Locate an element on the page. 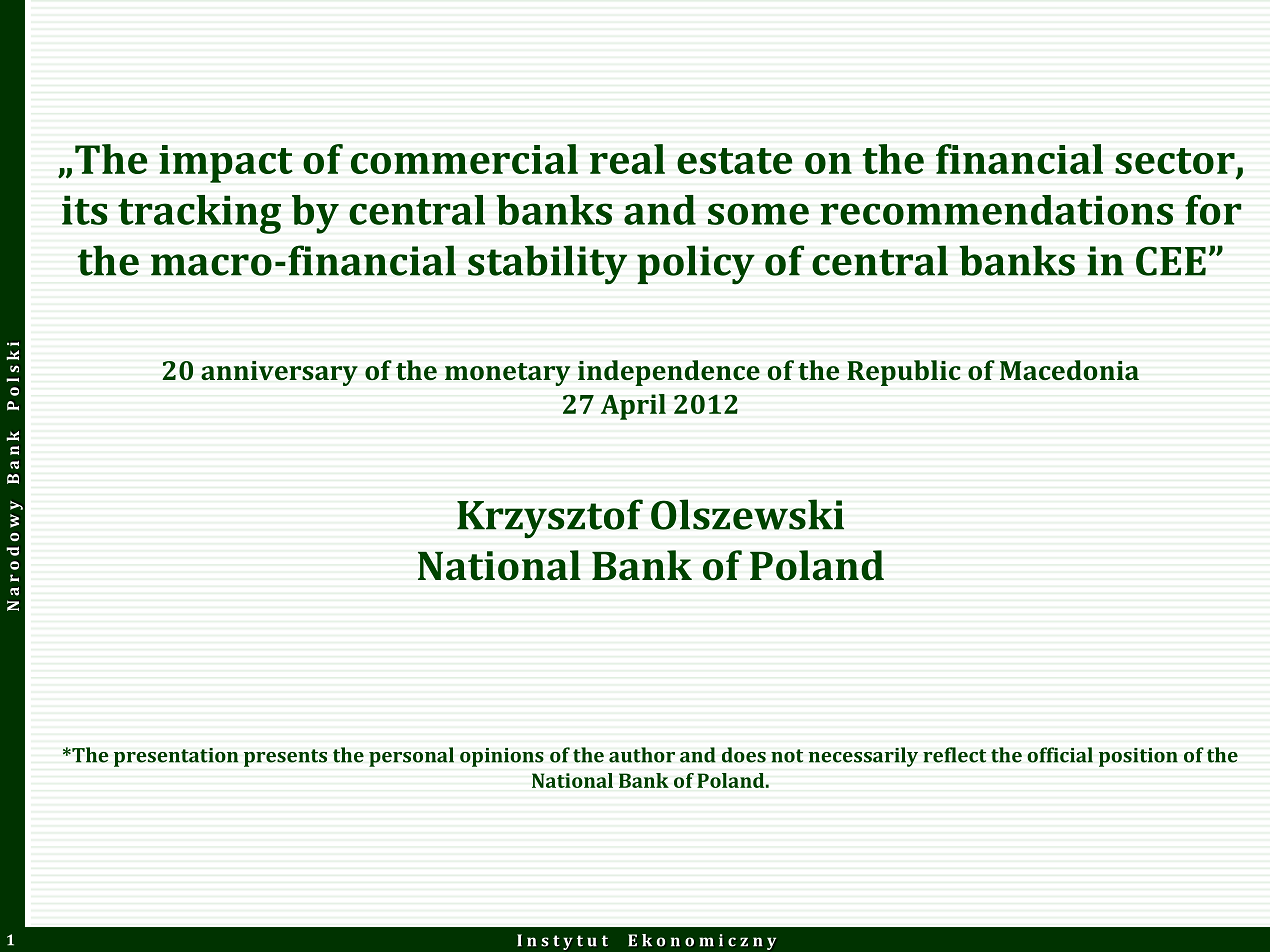 This document has height=952, width=1270. presentation is located at coordinates (176, 757).
